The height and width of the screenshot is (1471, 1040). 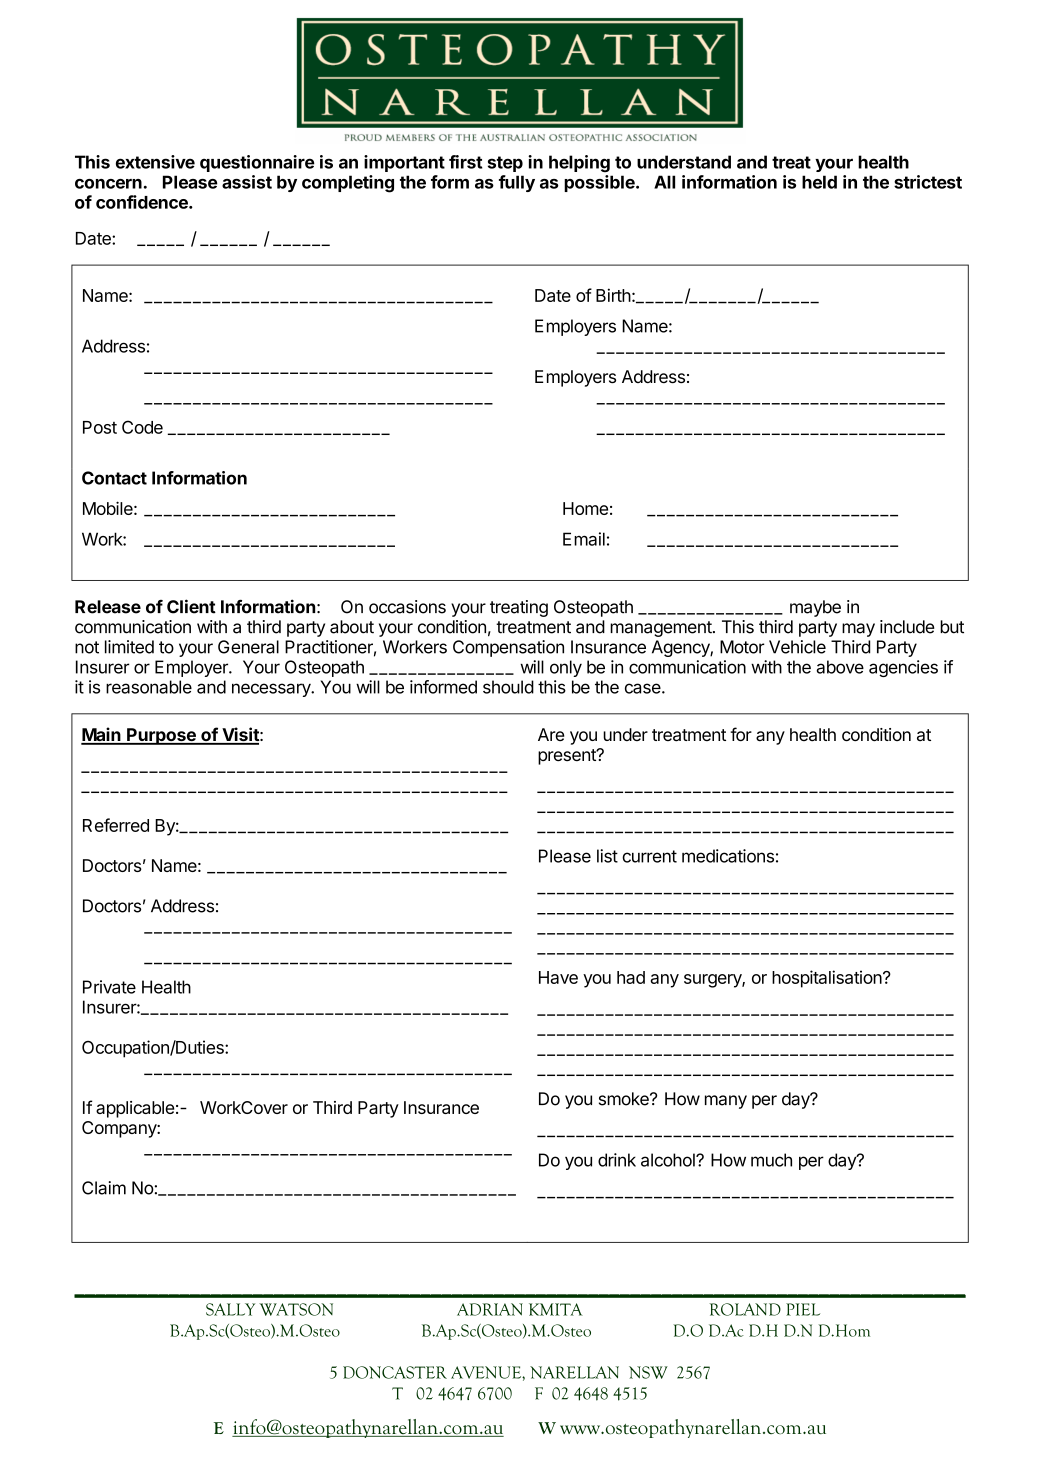 What do you see at coordinates (143, 202) in the screenshot?
I see `confidence` at bounding box center [143, 202].
